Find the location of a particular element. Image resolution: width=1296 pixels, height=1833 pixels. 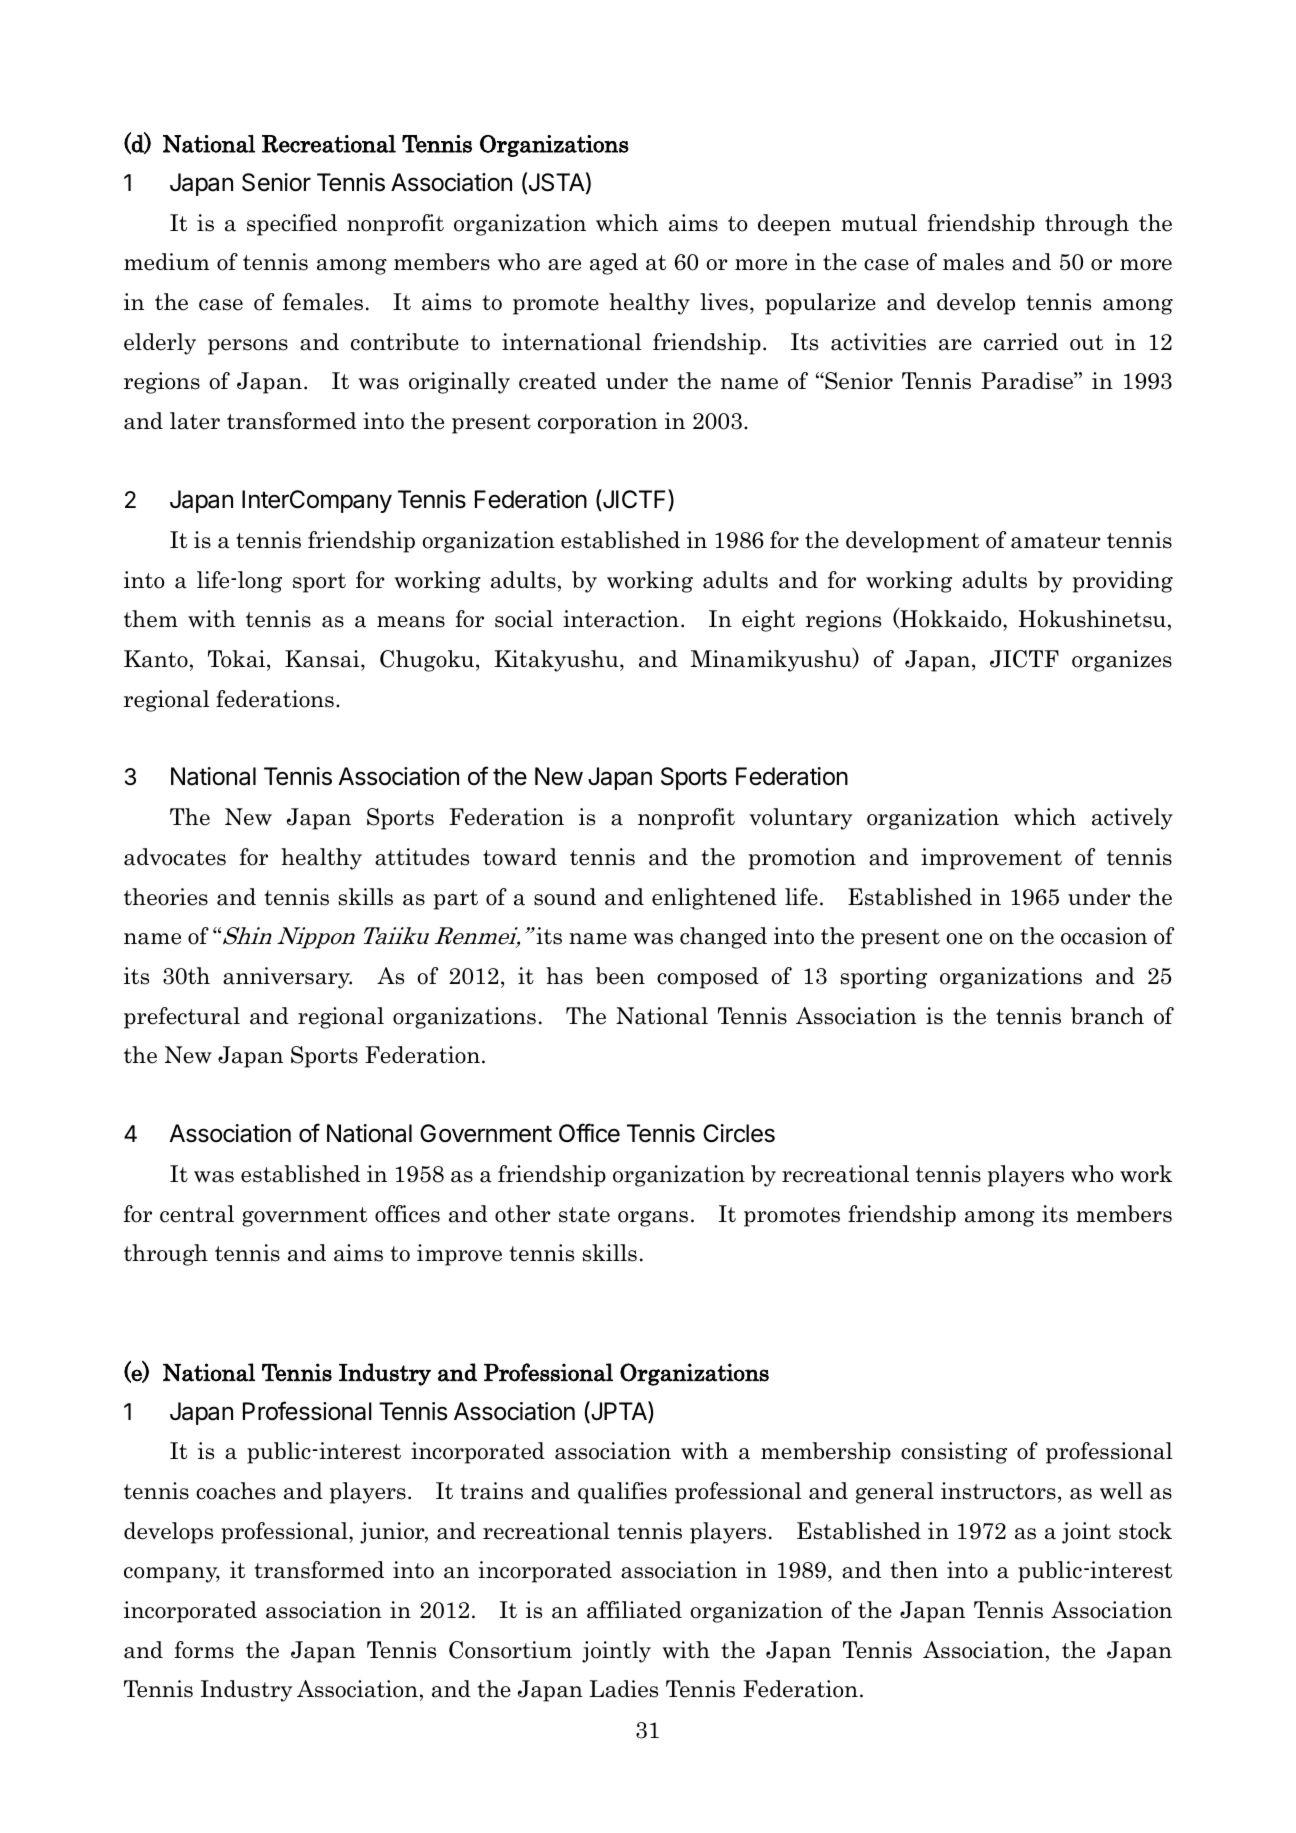

aged is located at coordinates (614, 264).
